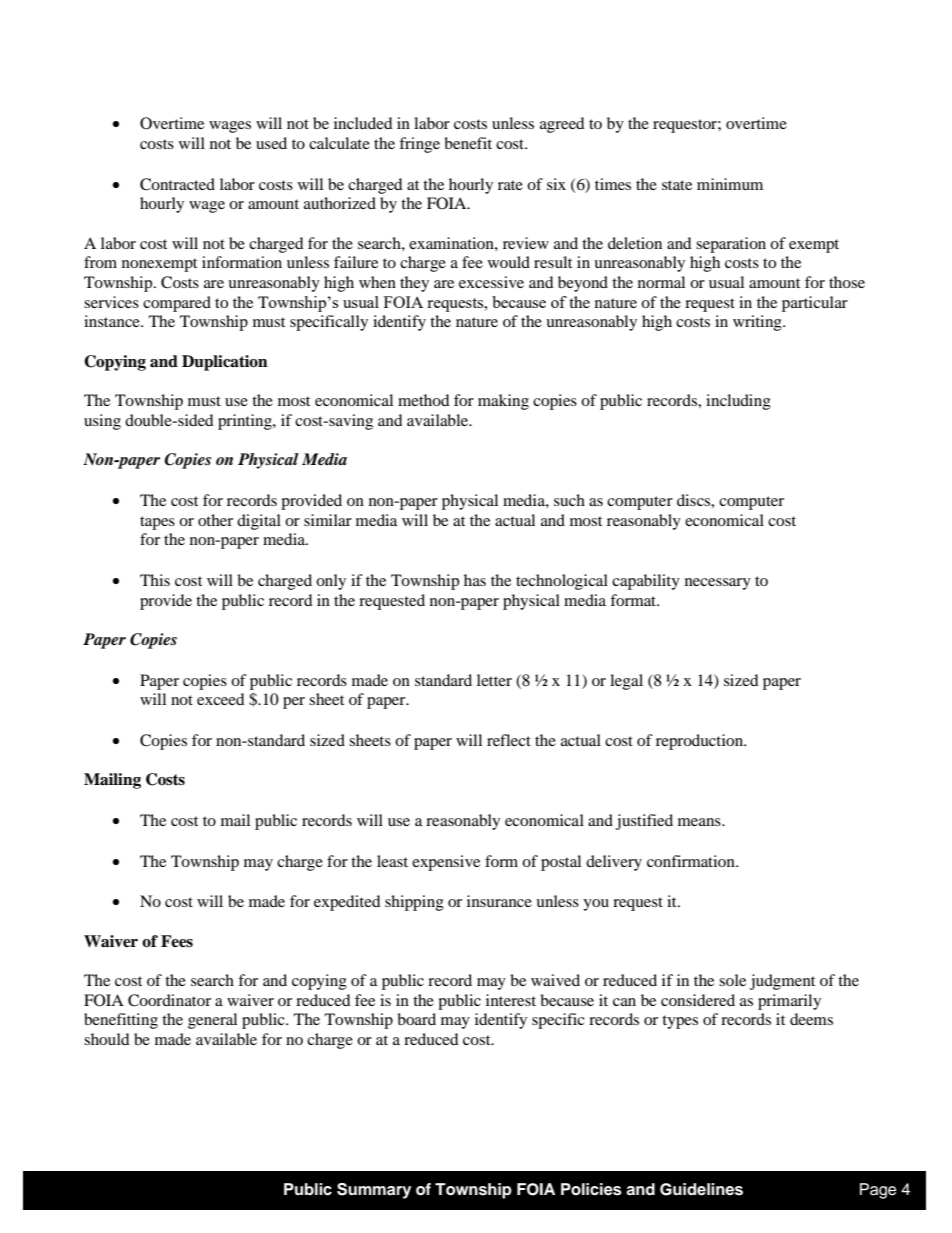 Image resolution: width=952 pixels, height=1233 pixels. I want to click on rate, so click(510, 185).
